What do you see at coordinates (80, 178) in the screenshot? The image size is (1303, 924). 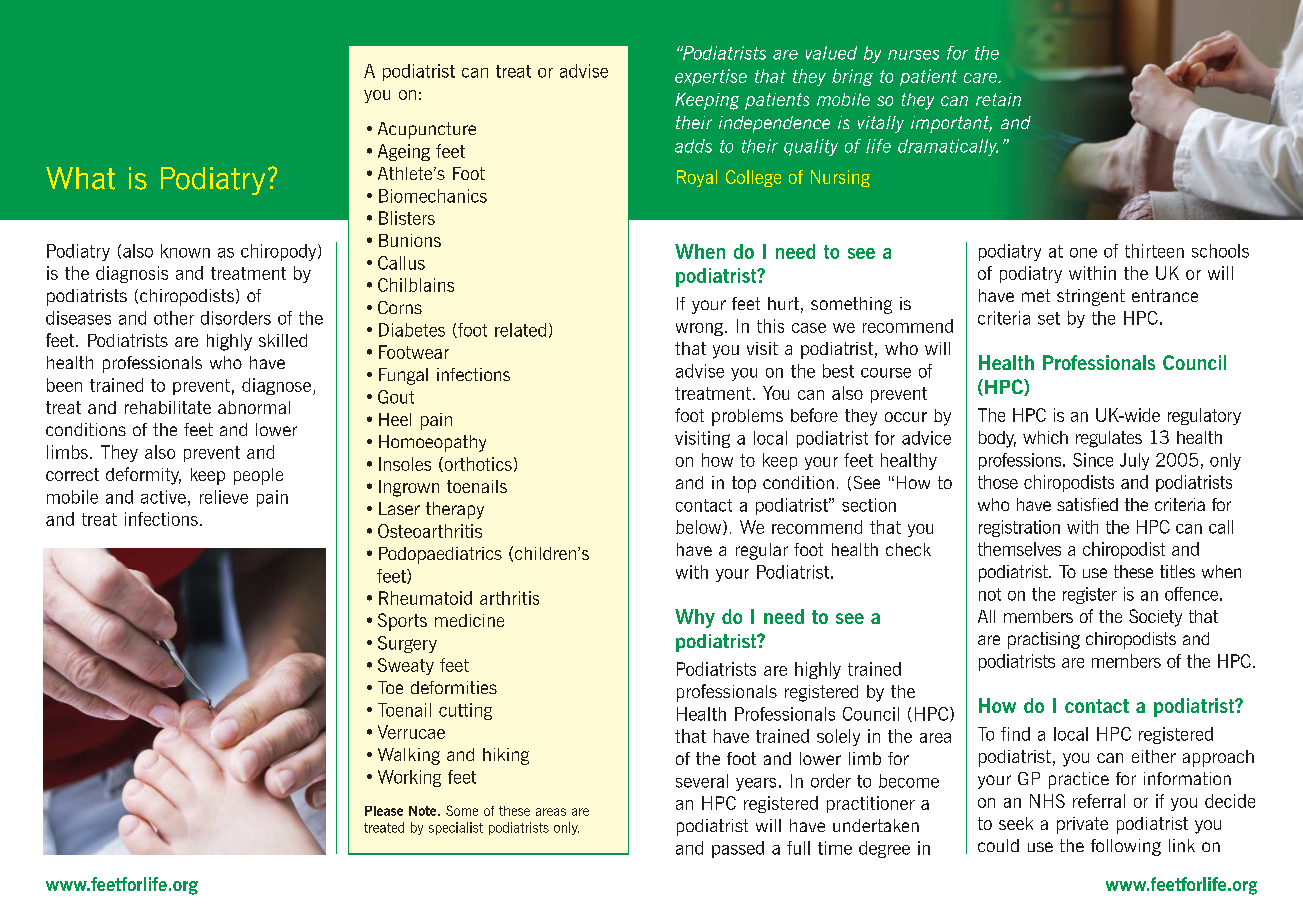 I see `What` at bounding box center [80, 178].
